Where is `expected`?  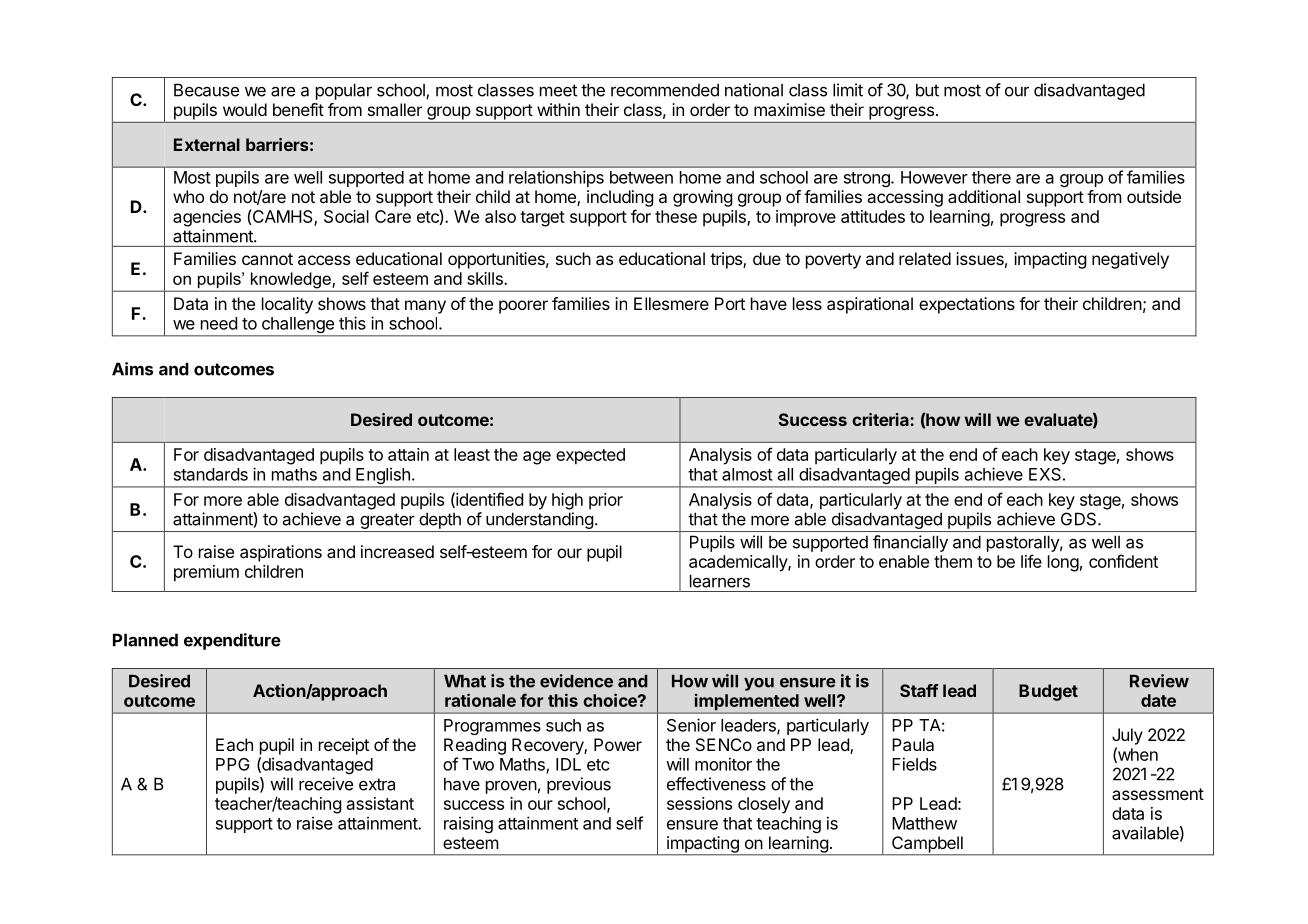 expected is located at coordinates (590, 456).
